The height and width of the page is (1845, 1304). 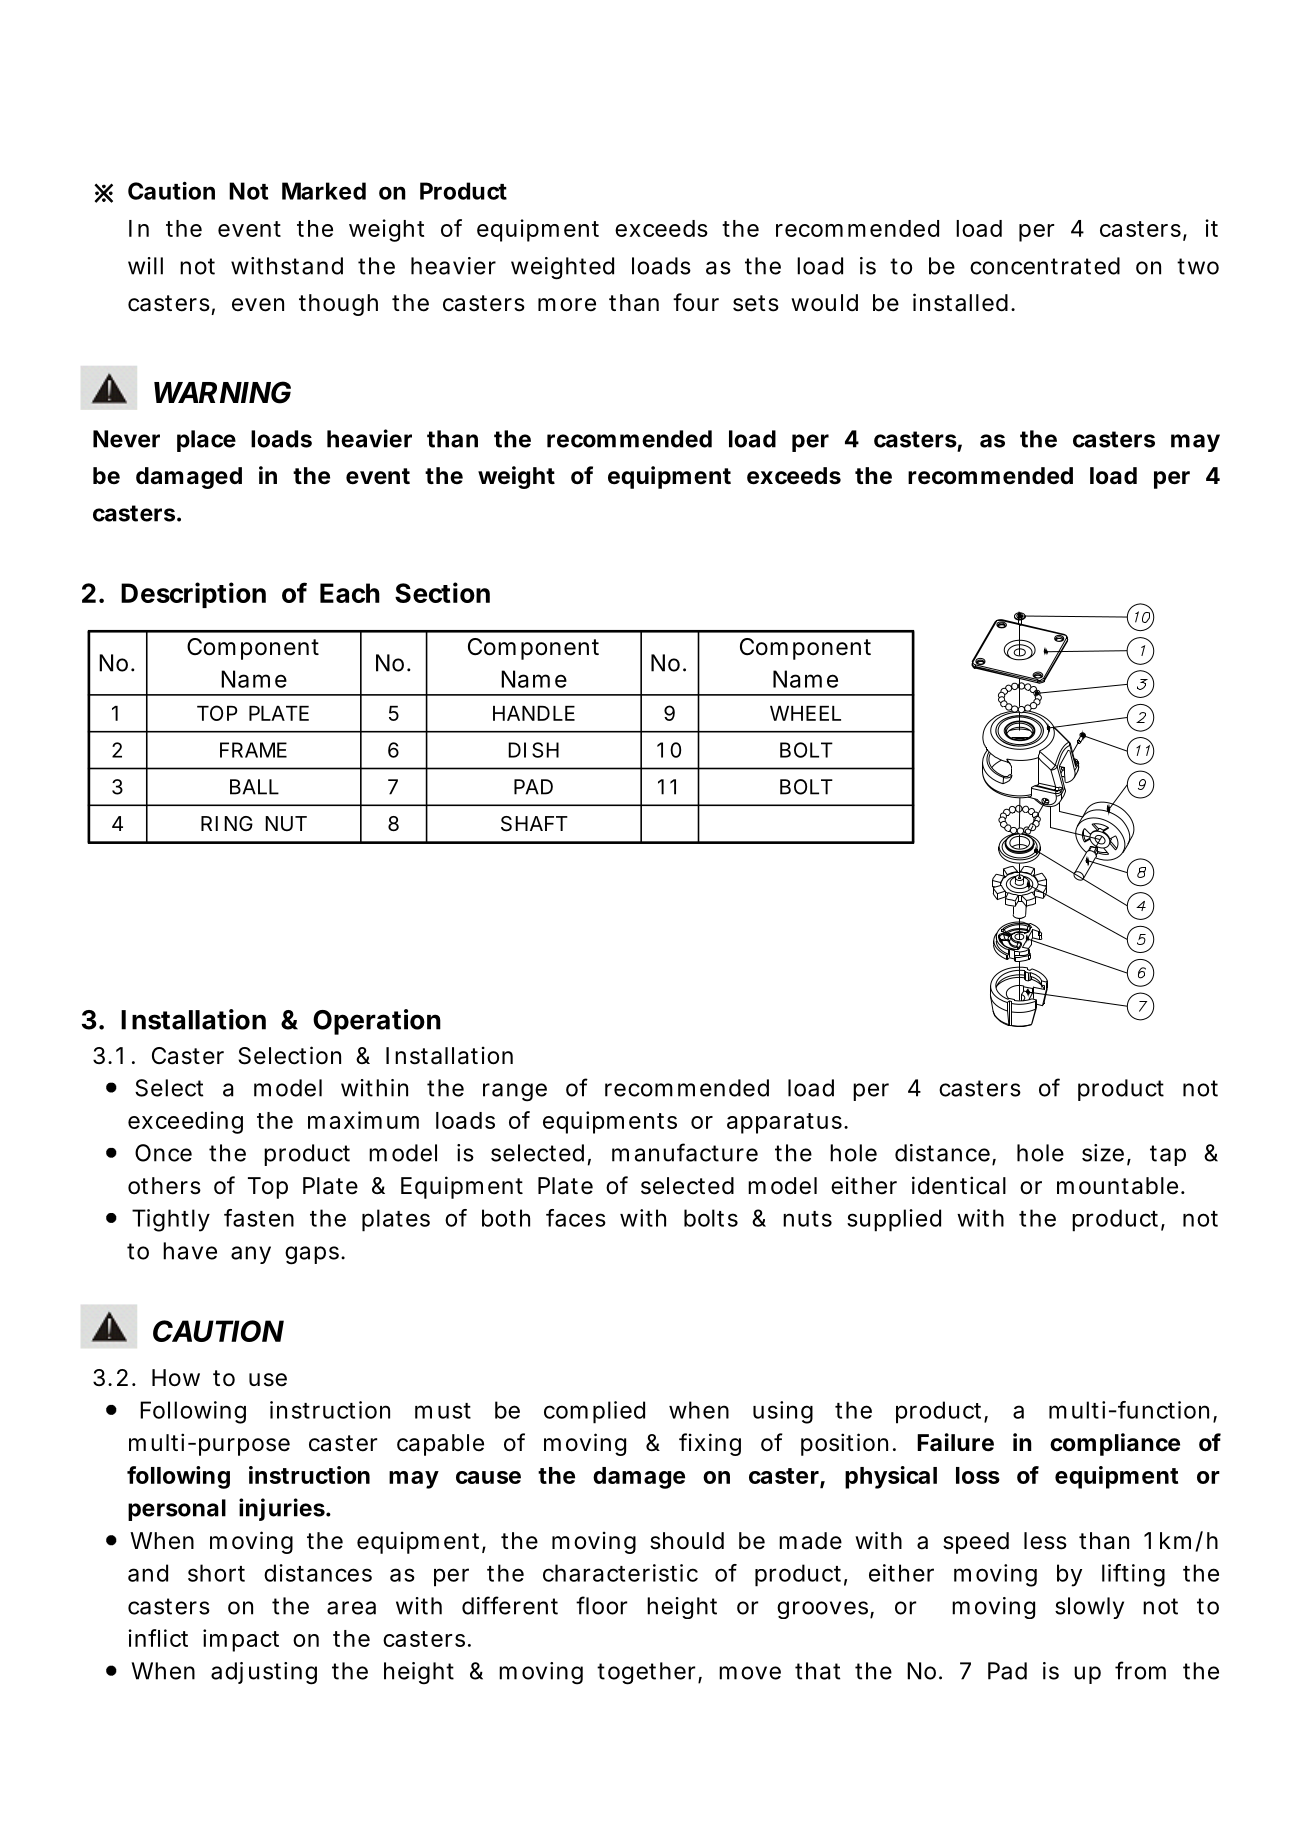 I want to click on installed, so click(x=960, y=302).
